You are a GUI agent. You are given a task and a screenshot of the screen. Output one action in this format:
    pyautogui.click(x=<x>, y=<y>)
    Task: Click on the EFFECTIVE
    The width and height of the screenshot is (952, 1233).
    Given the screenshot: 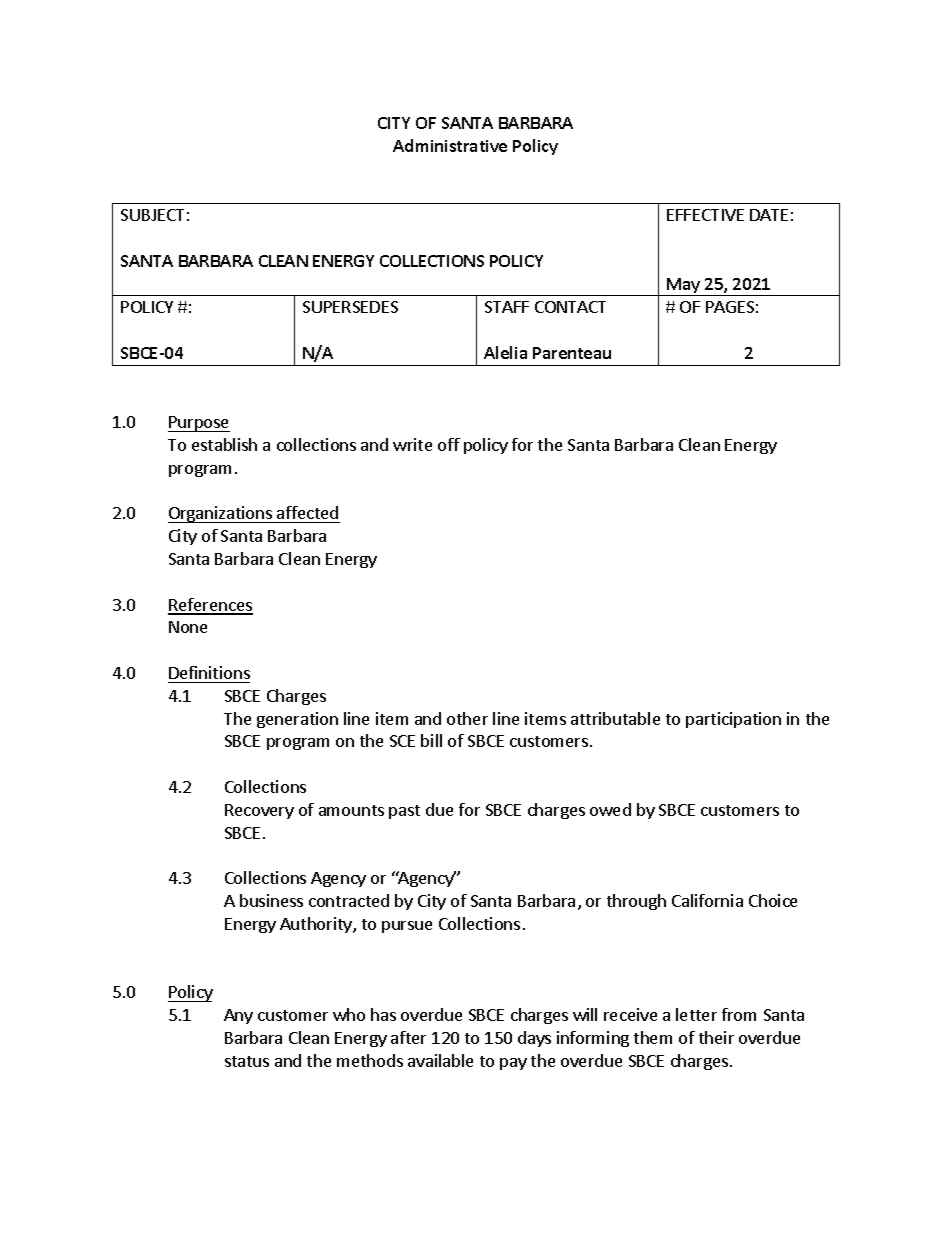 What is the action you would take?
    pyautogui.click(x=705, y=215)
